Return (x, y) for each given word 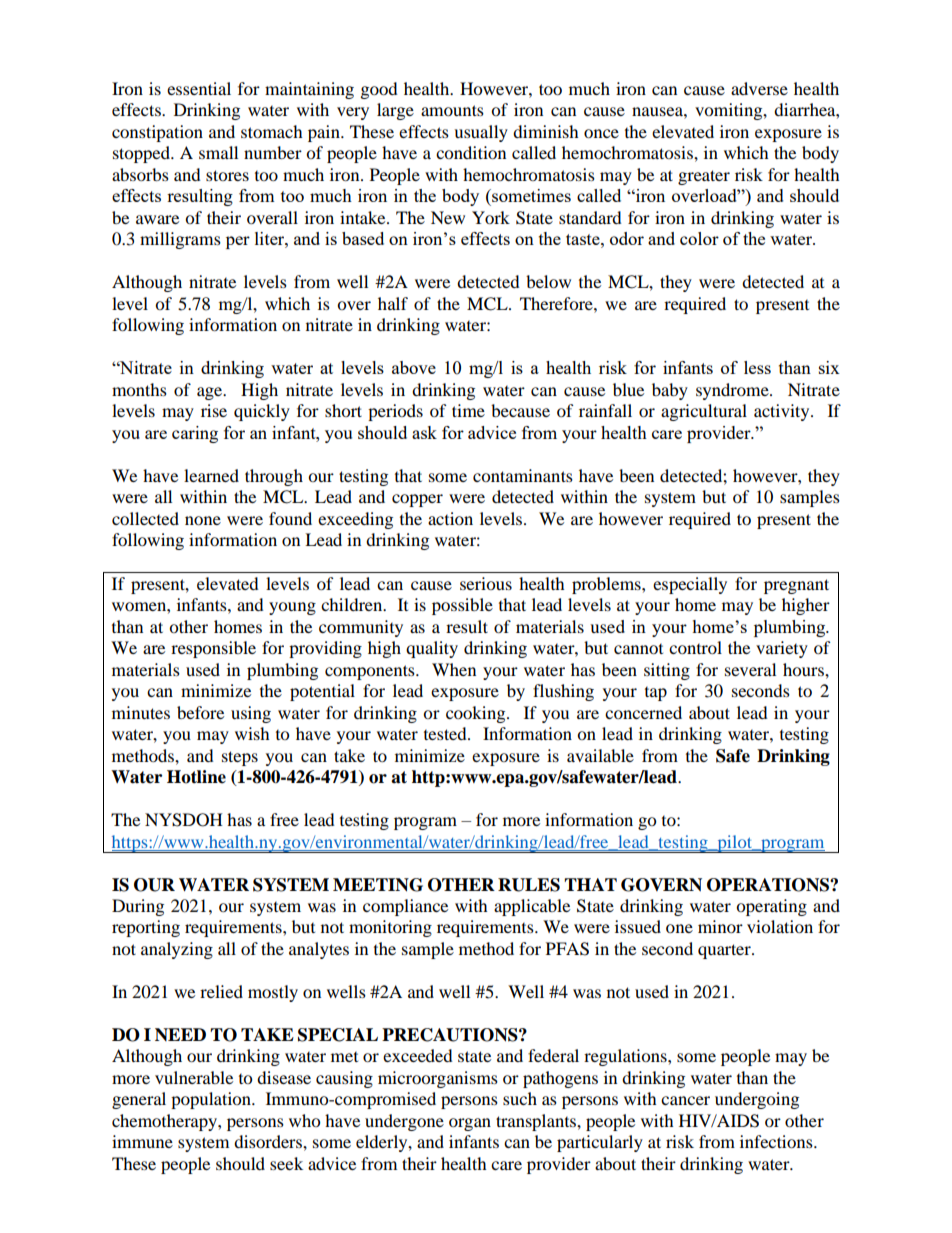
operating (771, 907)
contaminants (523, 475)
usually (481, 133)
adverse (759, 88)
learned (211, 475)
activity (783, 412)
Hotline (196, 777)
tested (446, 733)
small (218, 152)
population (212, 1100)
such (520, 1098)
